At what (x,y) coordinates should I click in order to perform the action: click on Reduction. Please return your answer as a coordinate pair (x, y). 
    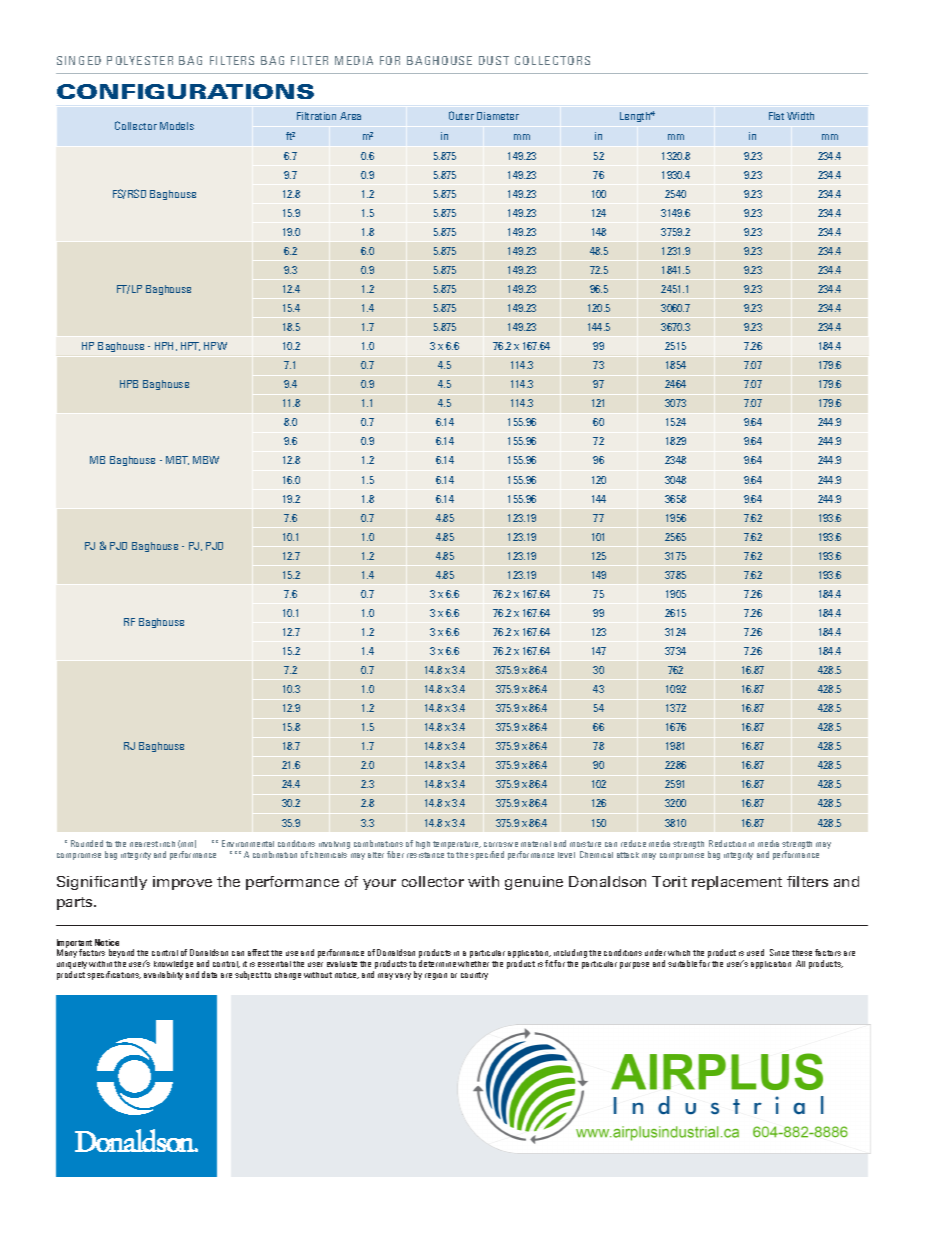
    Looking at the image, I should click on (727, 843).
